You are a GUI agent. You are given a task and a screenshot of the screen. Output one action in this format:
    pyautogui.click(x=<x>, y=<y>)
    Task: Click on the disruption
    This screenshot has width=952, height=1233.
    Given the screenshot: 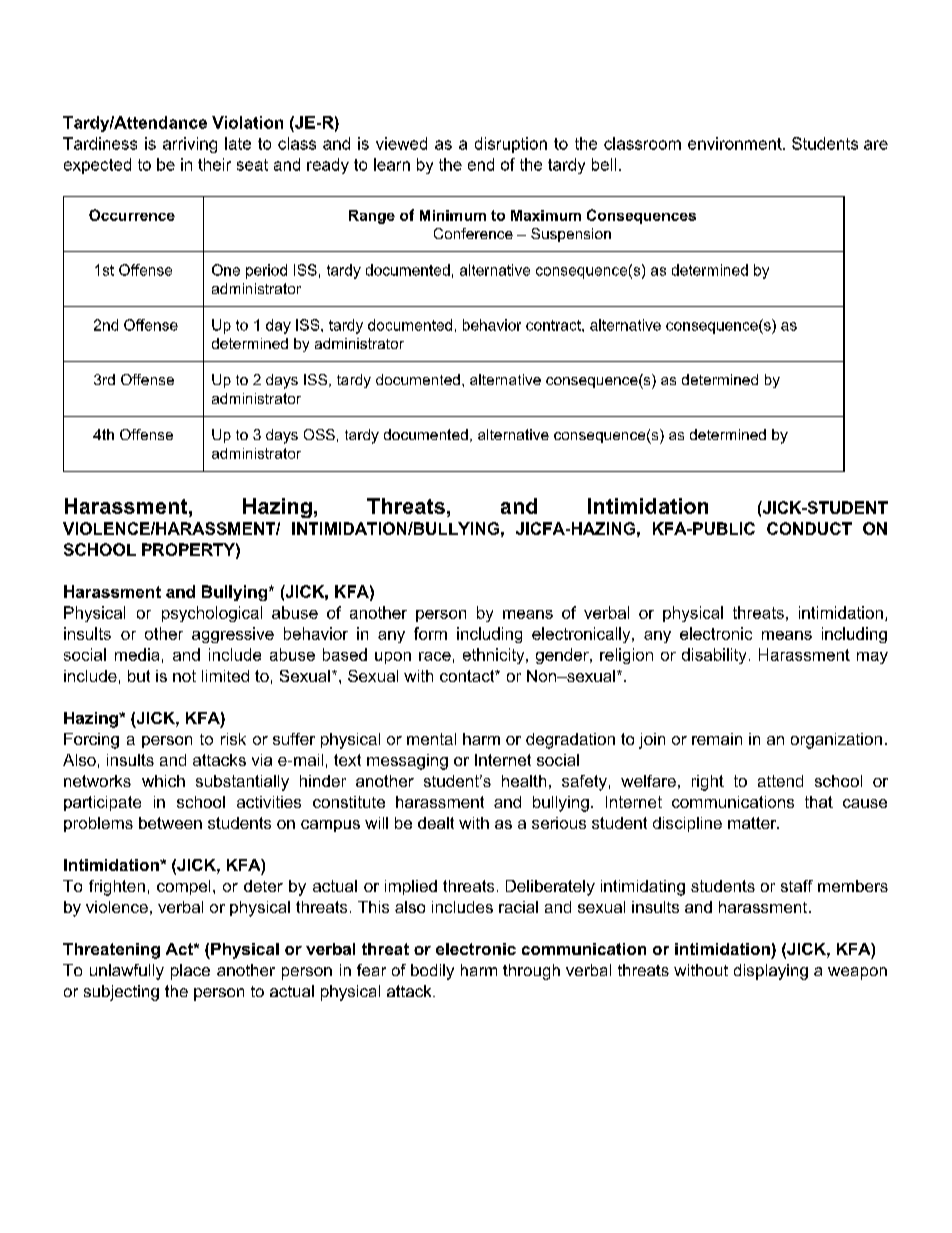 What is the action you would take?
    pyautogui.click(x=511, y=145)
